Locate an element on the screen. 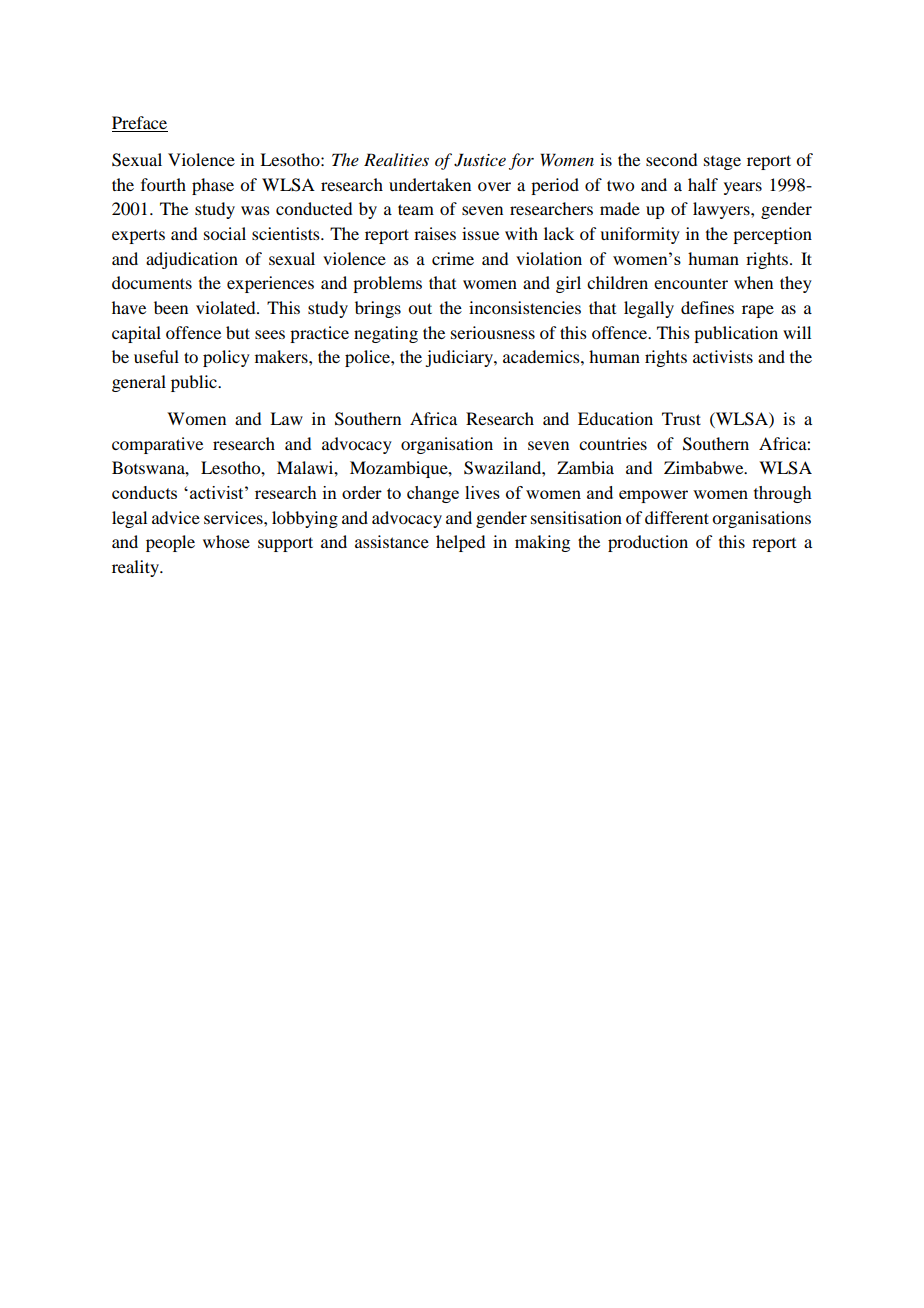  whose is located at coordinates (226, 541).
